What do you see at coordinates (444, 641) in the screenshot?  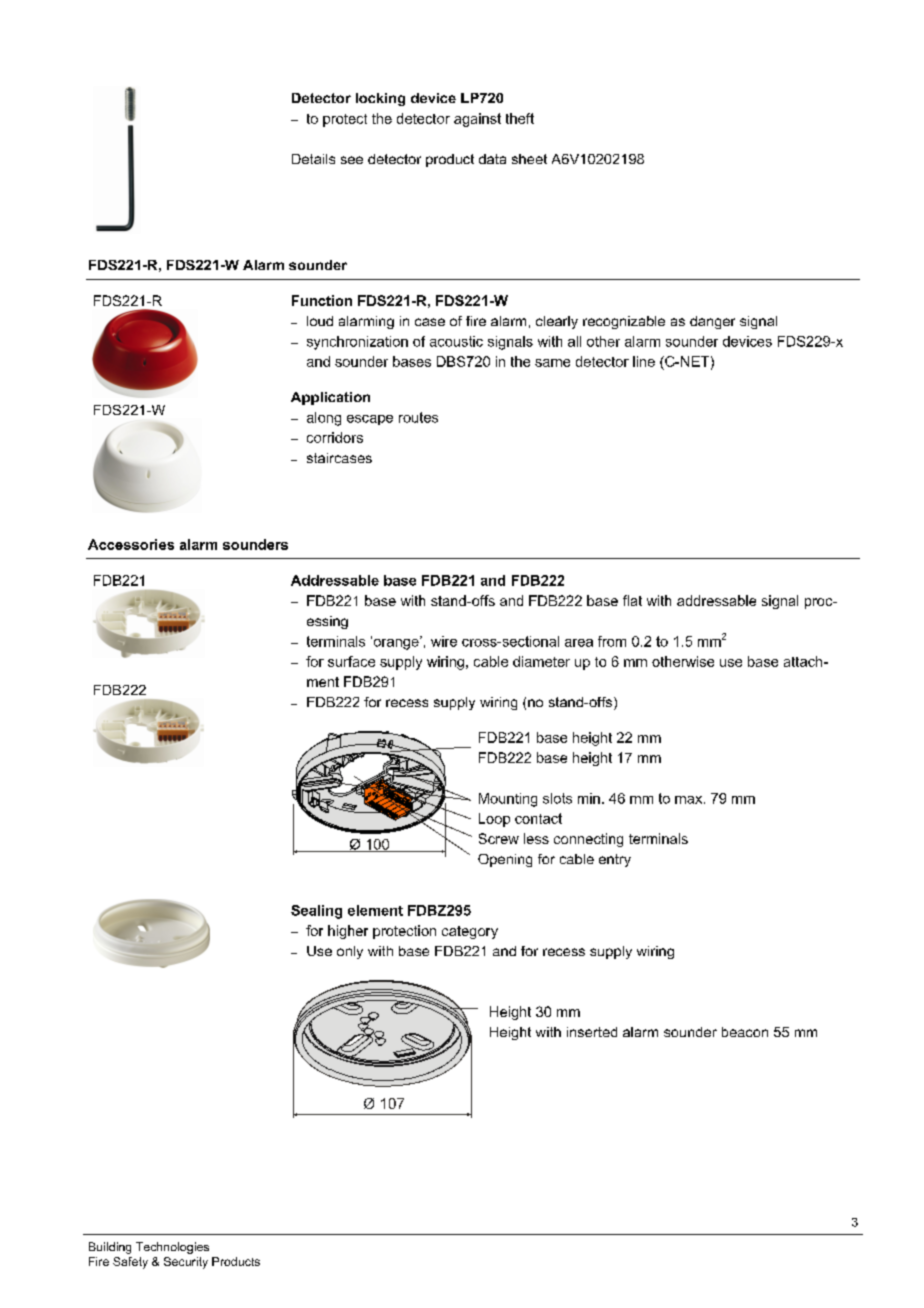 I see `wire` at bounding box center [444, 641].
